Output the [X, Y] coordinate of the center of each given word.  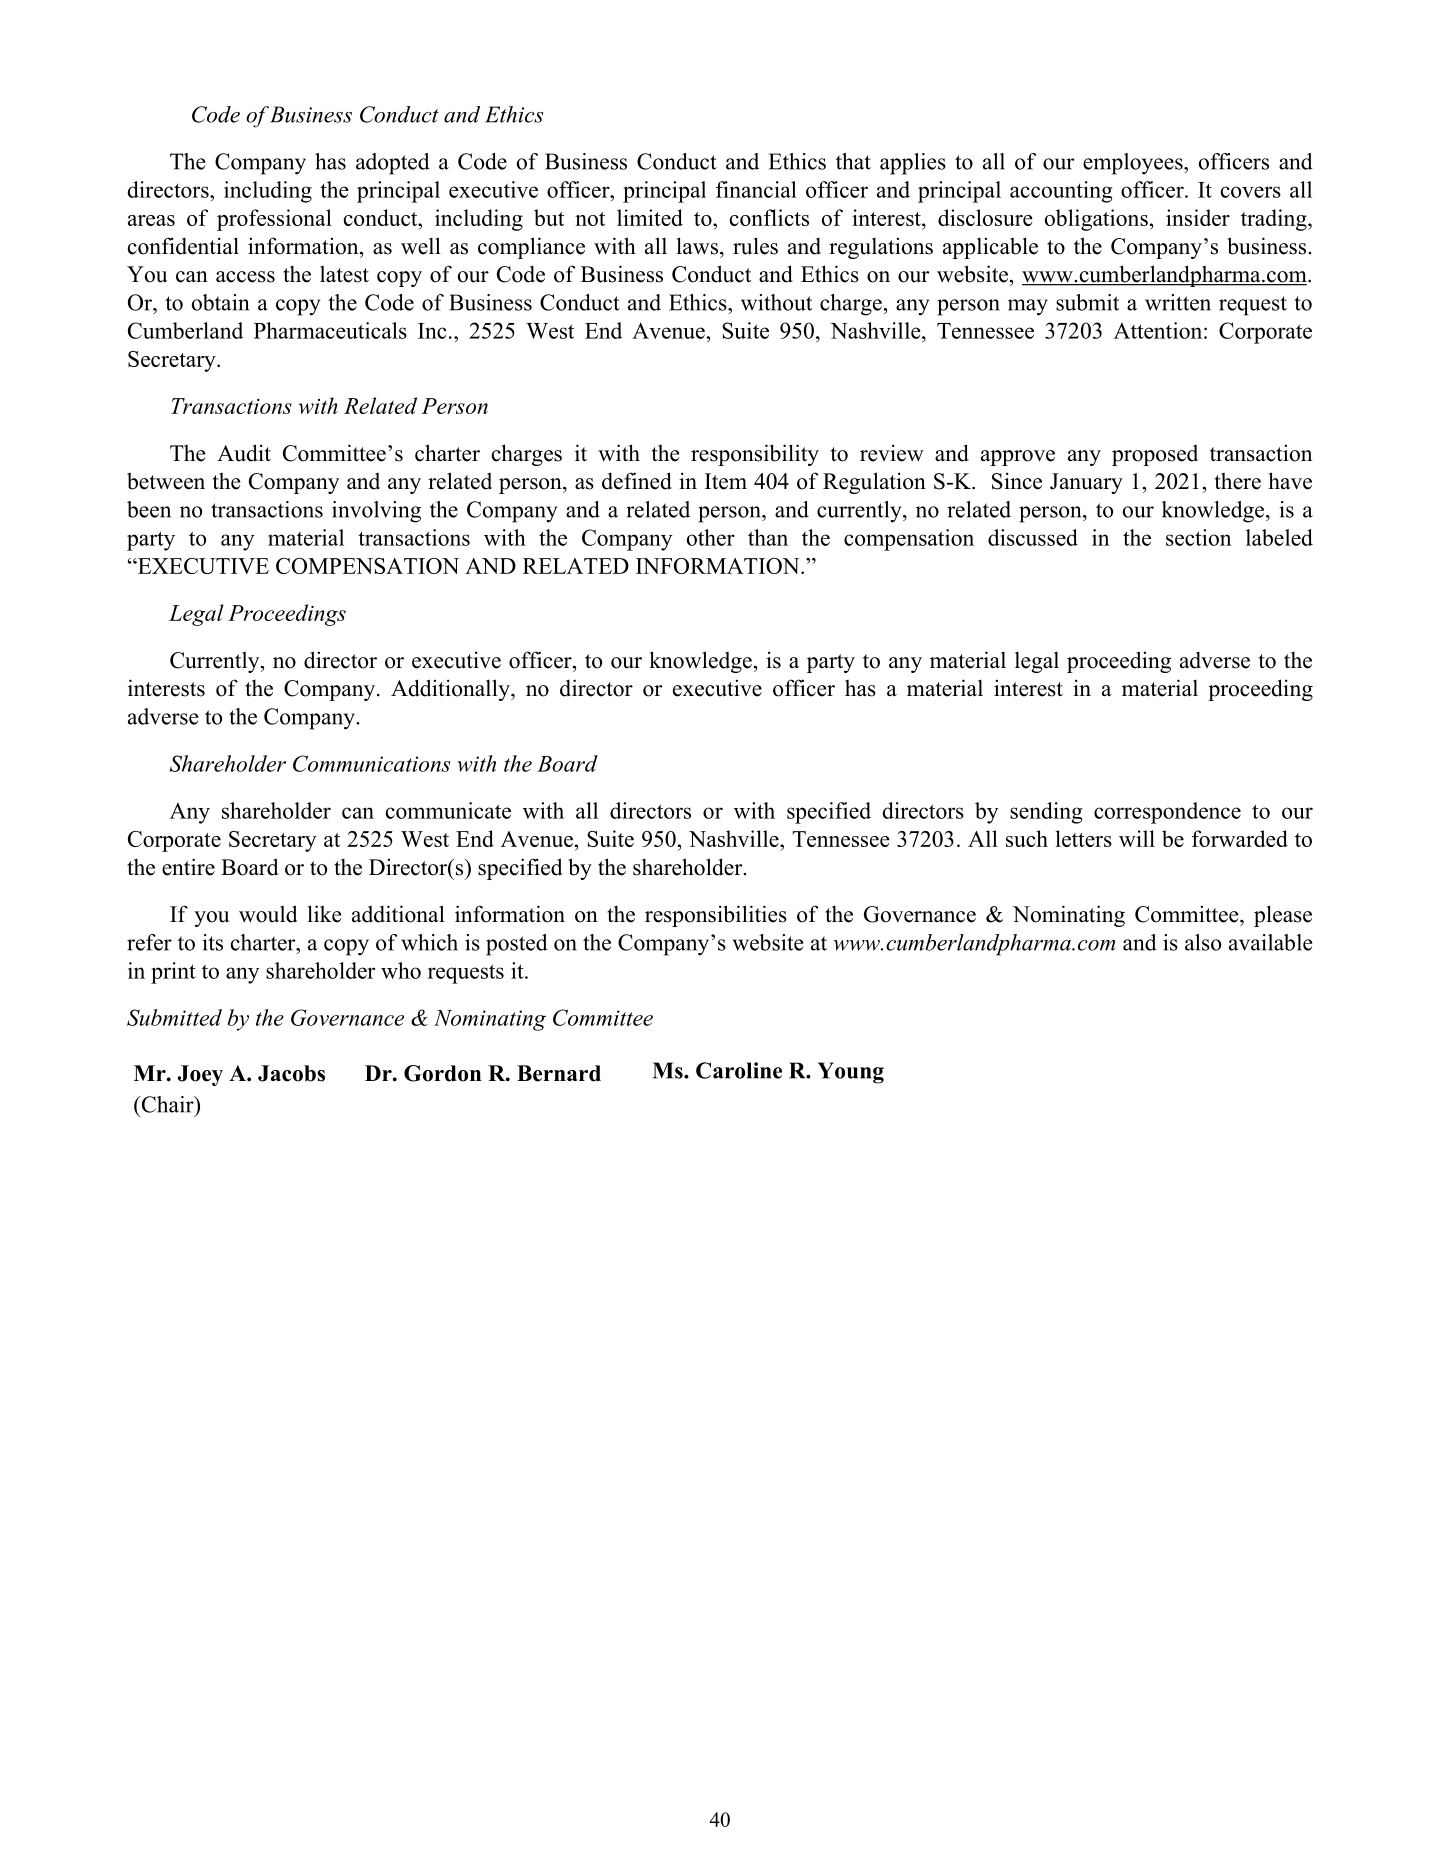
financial [756, 189]
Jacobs [291, 1073]
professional [274, 220]
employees [1134, 164]
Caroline [739, 1070]
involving [376, 512]
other [711, 537]
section [1198, 537]
